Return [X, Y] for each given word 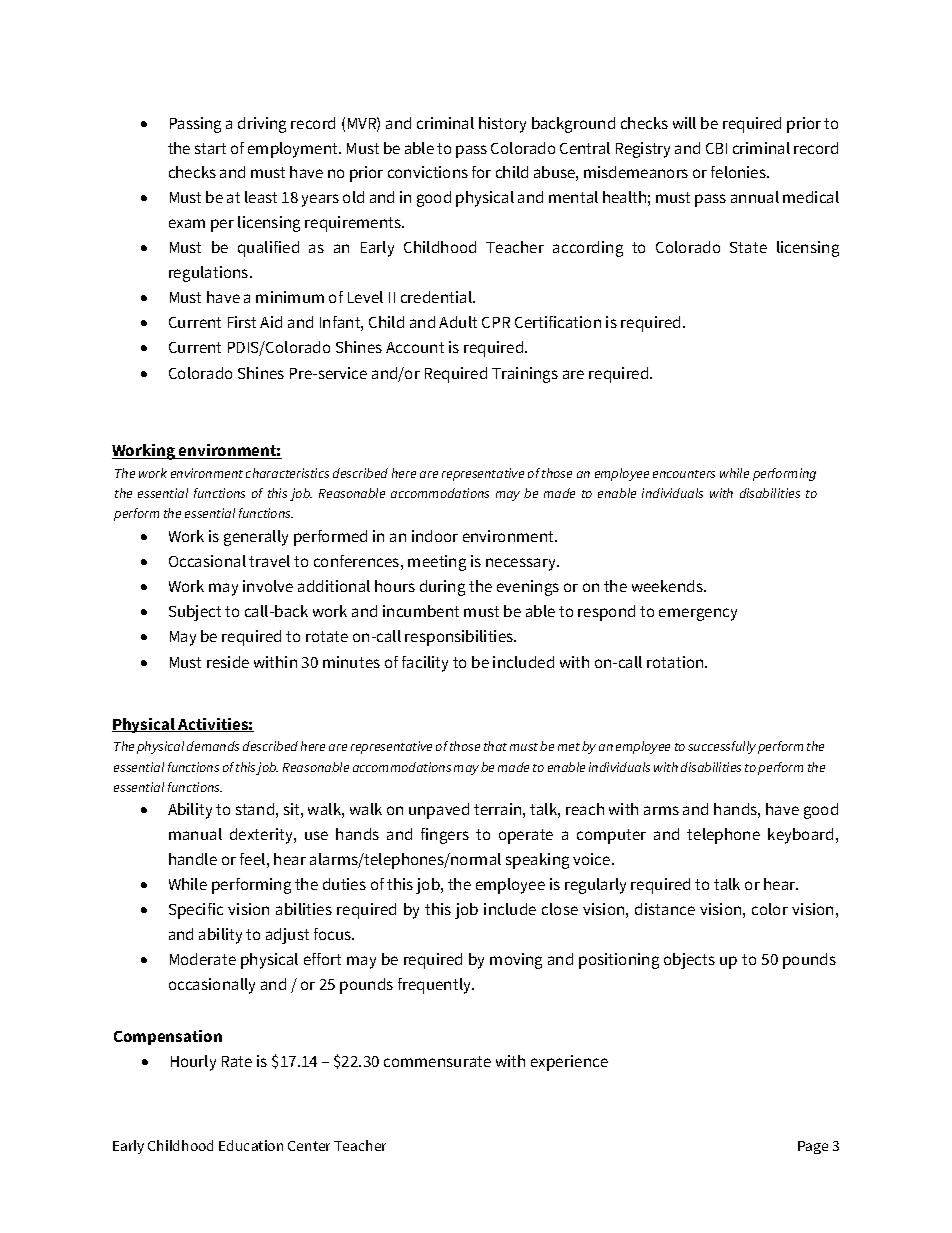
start [210, 148]
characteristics [287, 473]
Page [813, 1147]
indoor [435, 536]
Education [251, 1145]
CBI [716, 148]
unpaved [439, 811]
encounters [684, 474]
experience [569, 1063]
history [502, 125]
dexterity [262, 836]
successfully [722, 747]
